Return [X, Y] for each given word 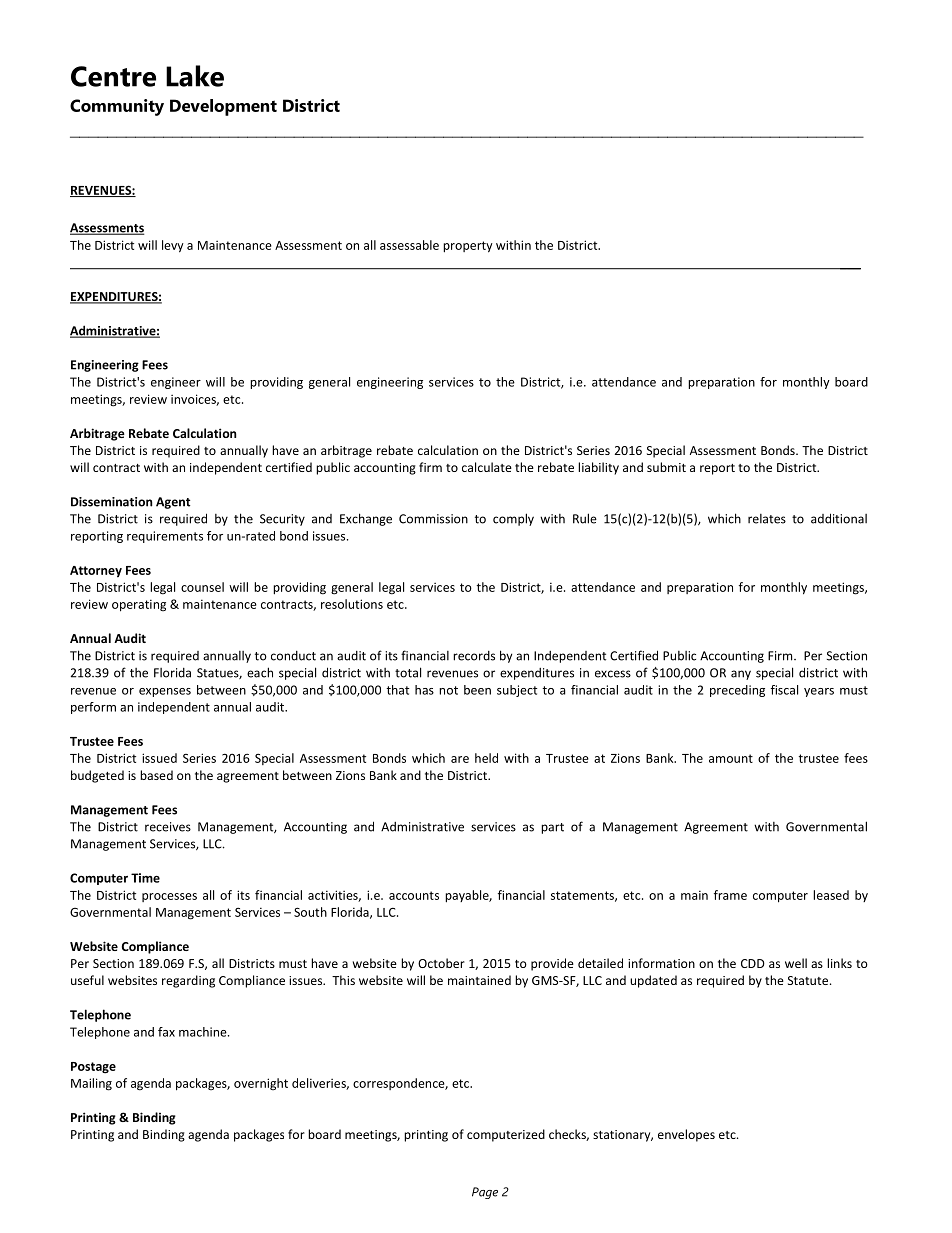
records [474, 656]
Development [223, 107]
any [741, 675]
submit [666, 467]
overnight [261, 1084]
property [468, 247]
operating [139, 605]
